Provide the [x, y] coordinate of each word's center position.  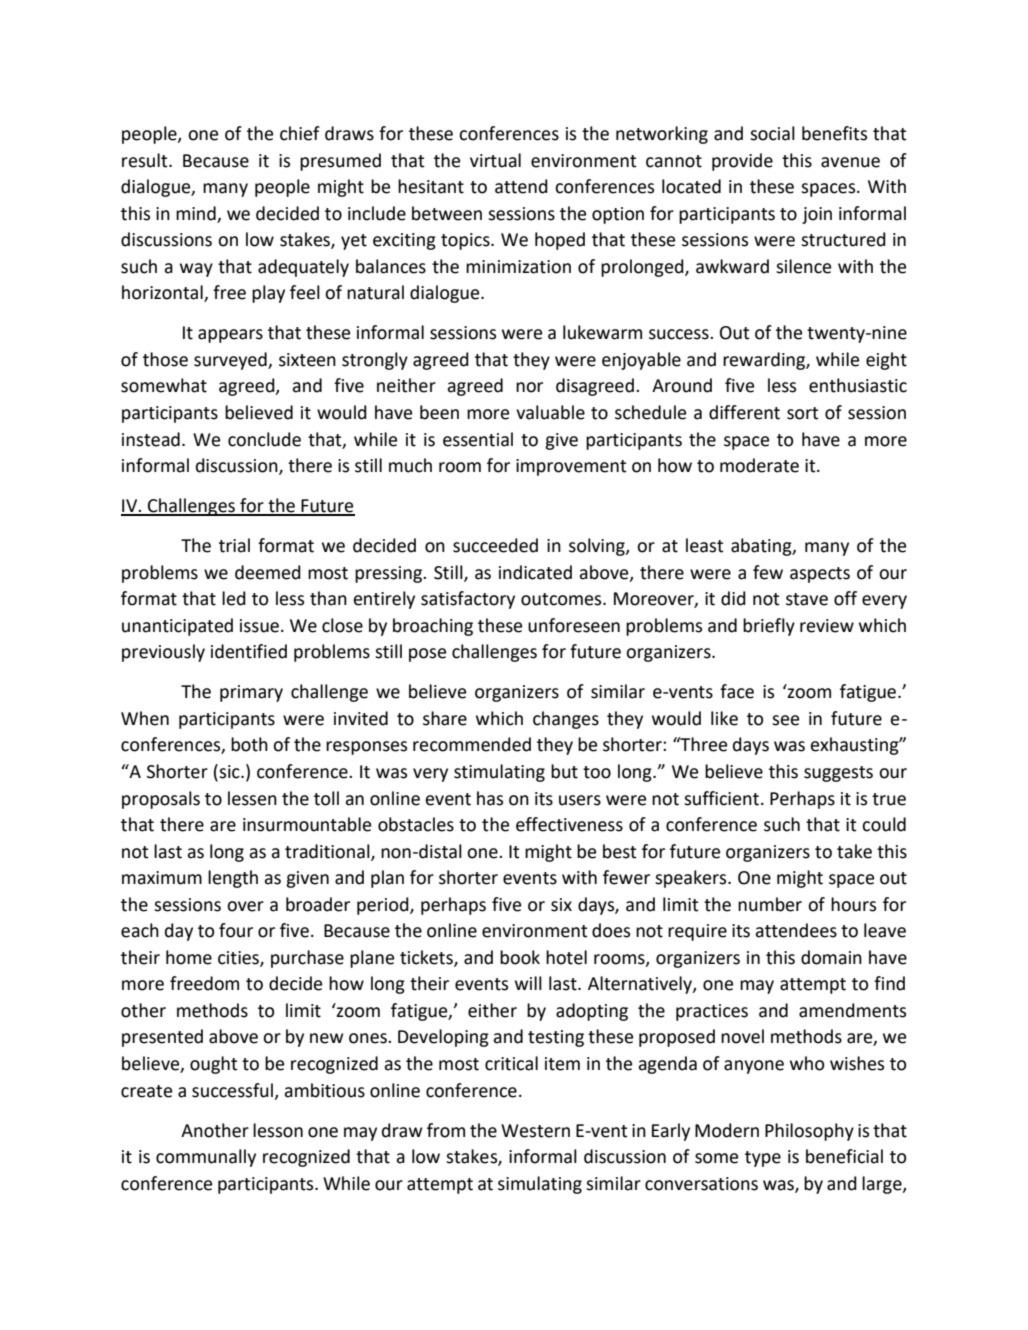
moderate [759, 465]
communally [206, 1158]
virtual [495, 160]
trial [234, 545]
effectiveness [569, 824]
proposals [161, 800]
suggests [838, 774]
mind [196, 213]
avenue [850, 162]
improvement [571, 467]
